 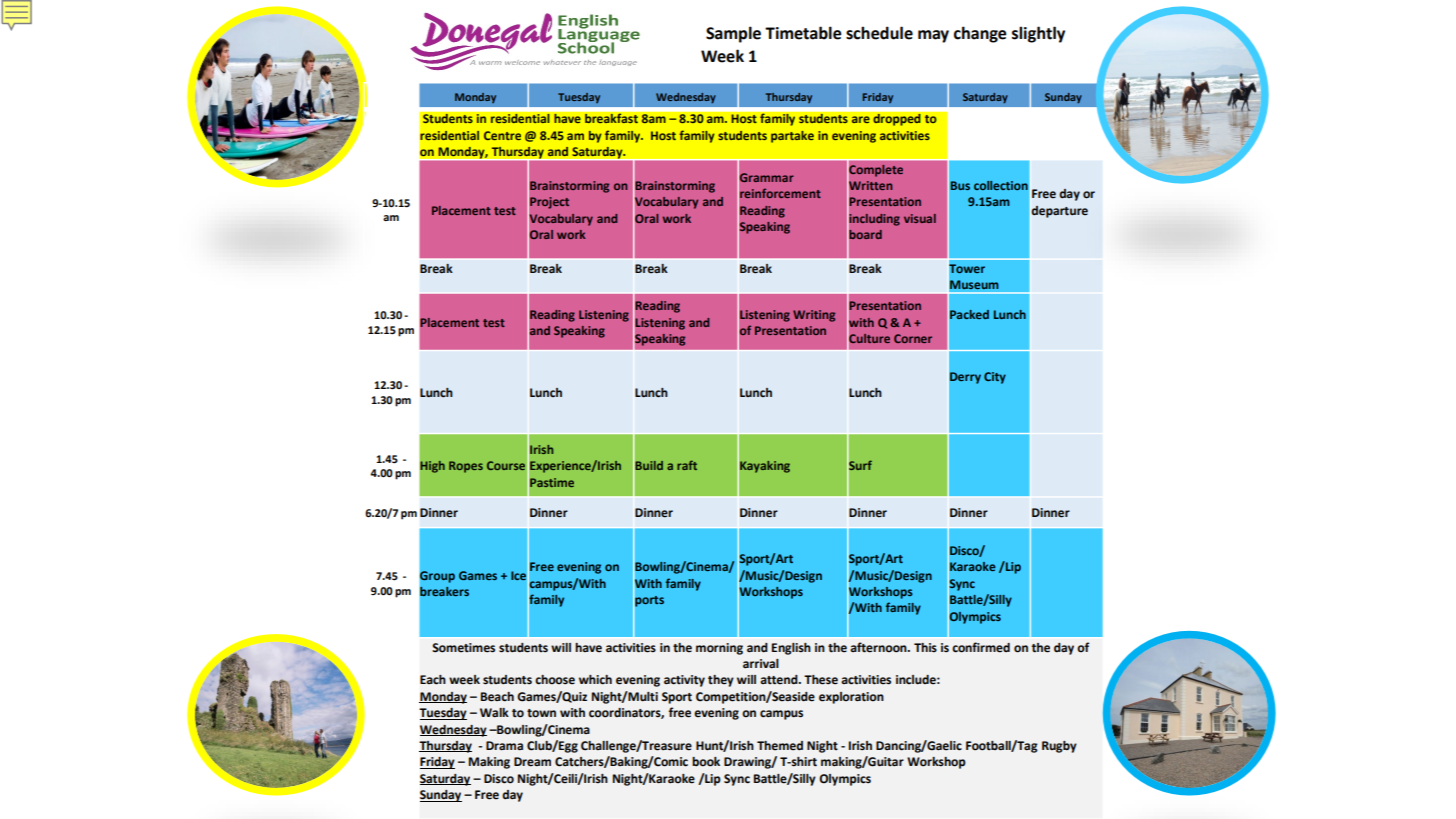 I want to click on confirmed, so click(x=981, y=647).
